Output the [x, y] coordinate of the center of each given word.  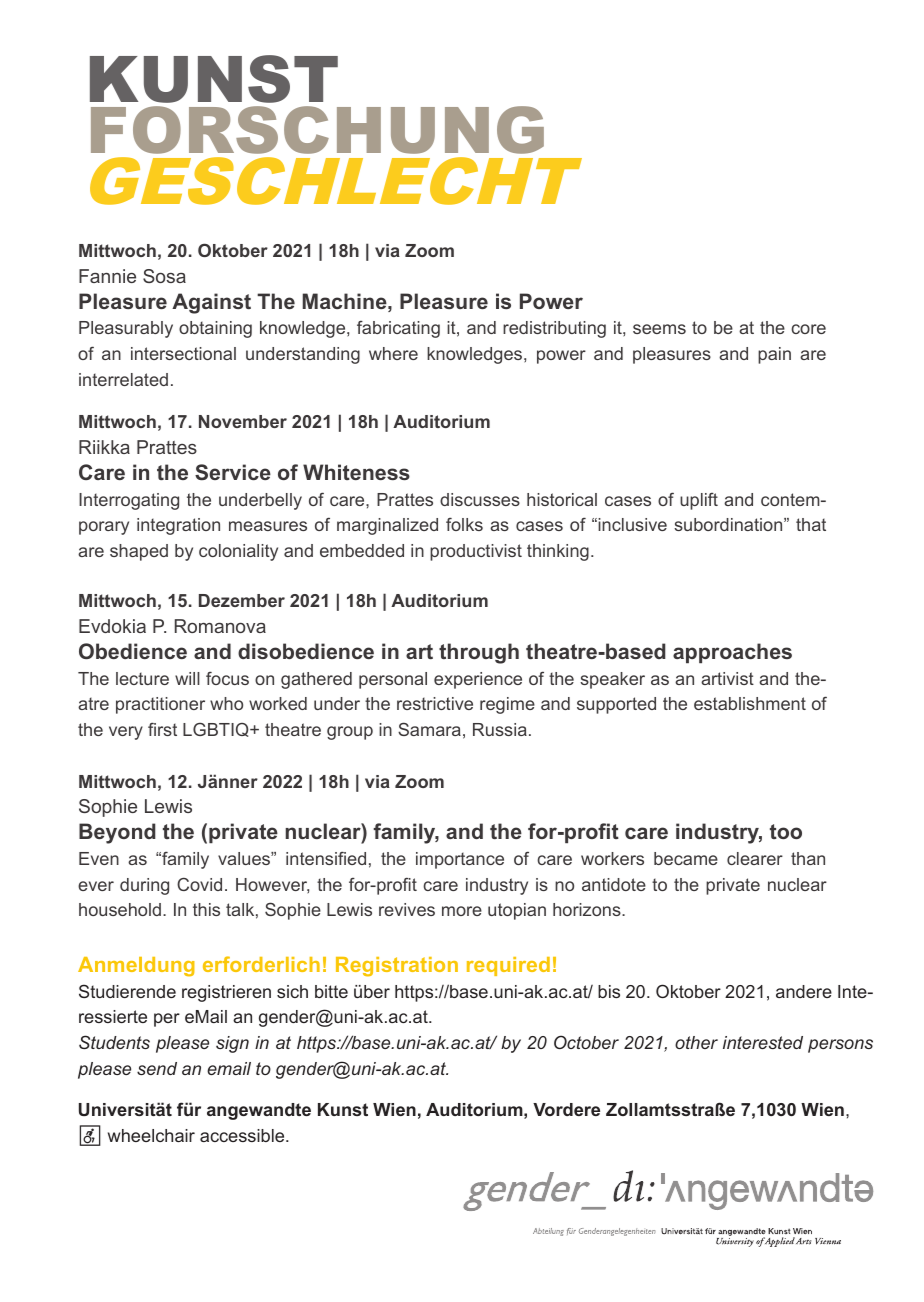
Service [233, 472]
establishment [750, 703]
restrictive [435, 703]
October [586, 1042]
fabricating [398, 329]
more [462, 911]
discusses [480, 499]
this [206, 909]
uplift [699, 501]
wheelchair [151, 1135]
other [696, 1042]
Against [211, 303]
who [226, 703]
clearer [755, 858]
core [808, 329]
